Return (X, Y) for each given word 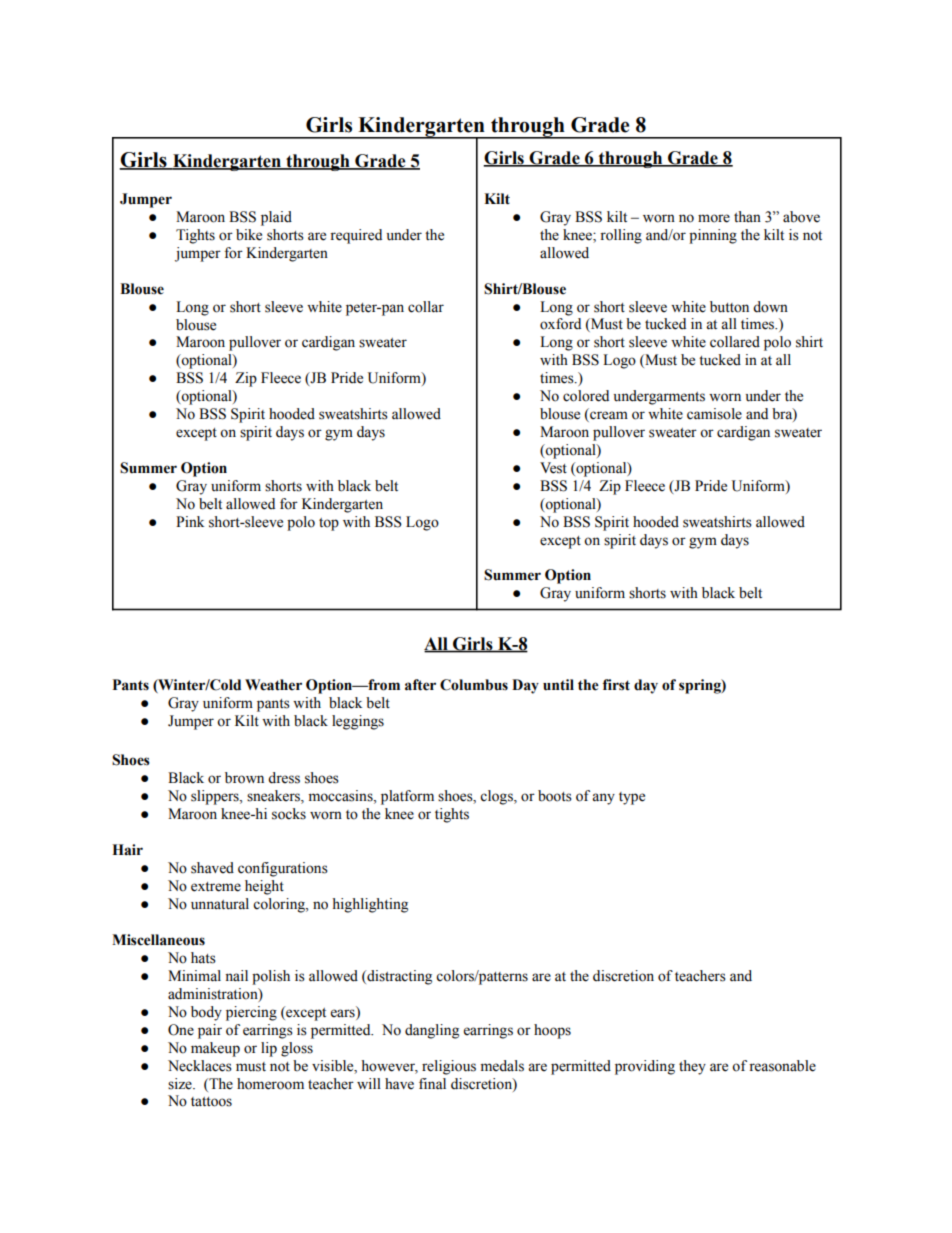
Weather (273, 685)
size (181, 1084)
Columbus (474, 685)
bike (249, 235)
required (356, 236)
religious (449, 1067)
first (616, 685)
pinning (713, 236)
